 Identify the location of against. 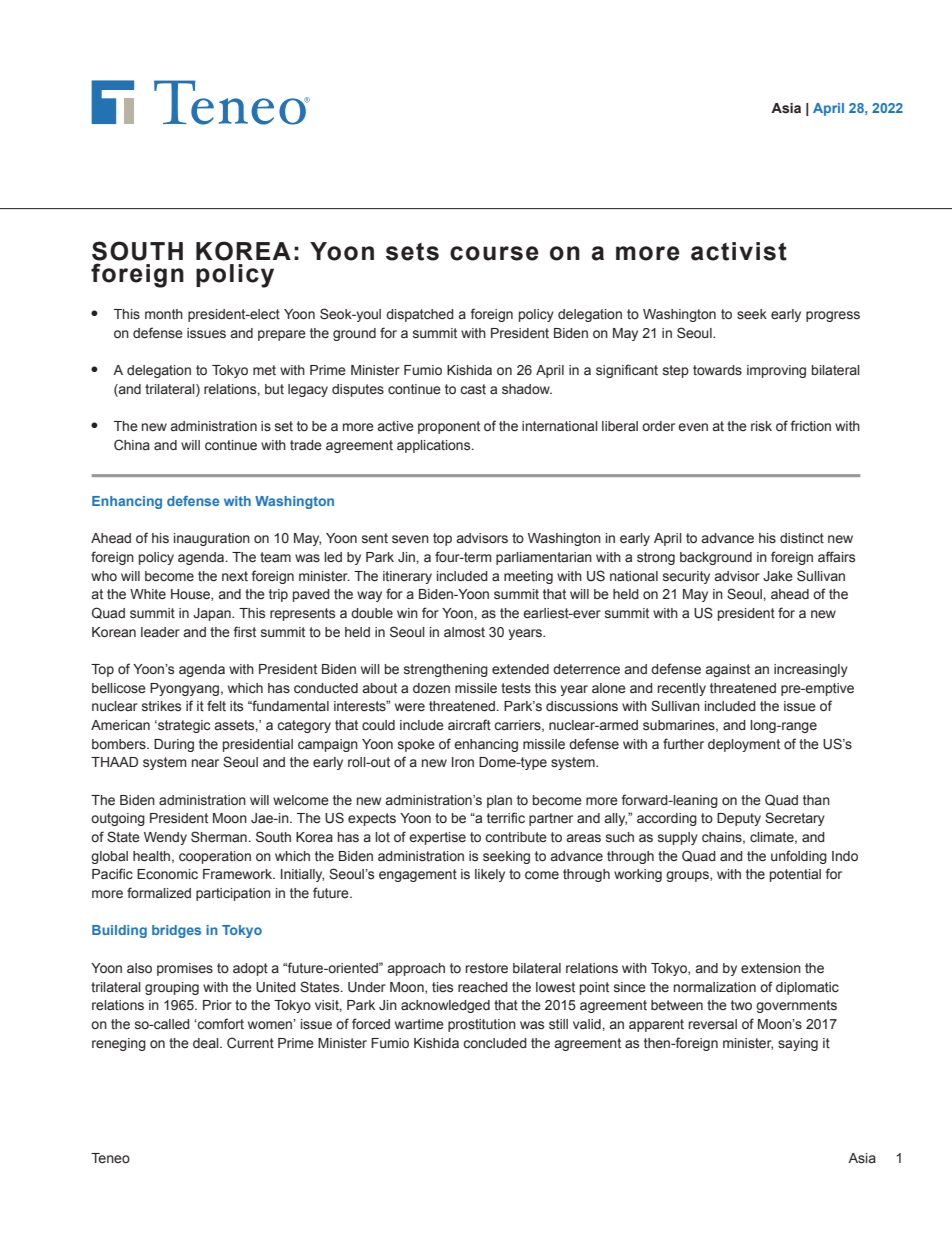
(727, 670).
